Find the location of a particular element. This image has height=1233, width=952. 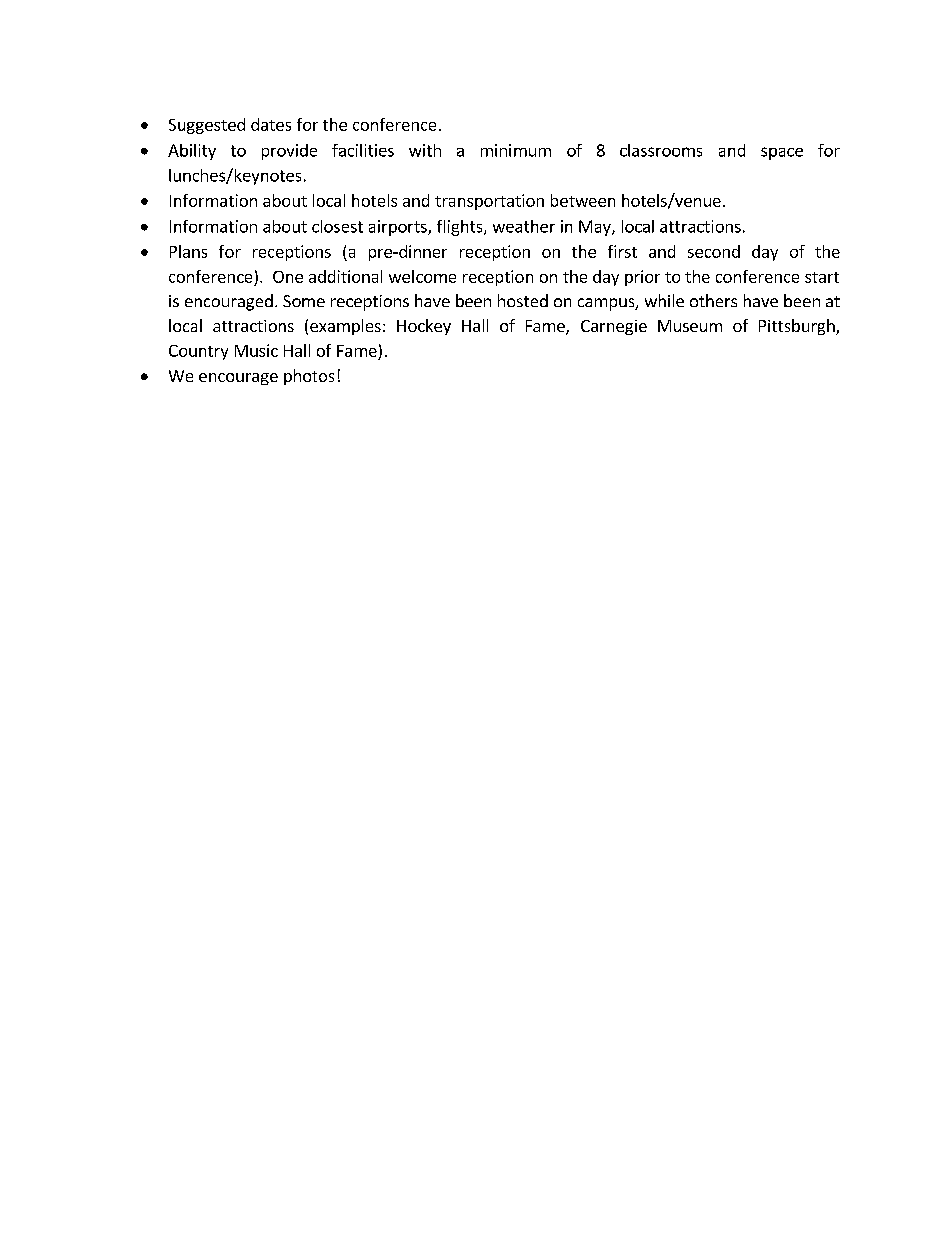

minimum is located at coordinates (516, 150).
